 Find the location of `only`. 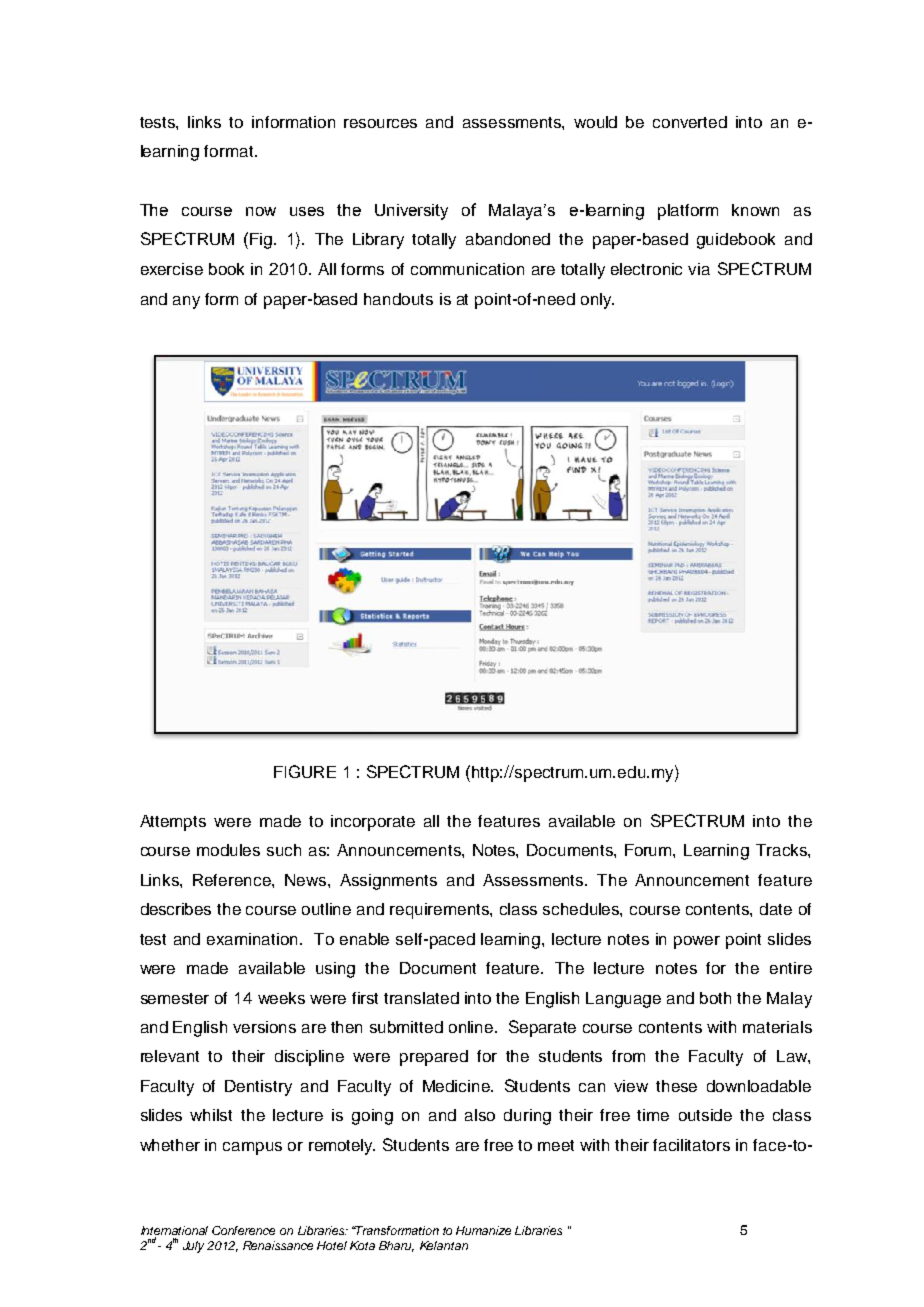

only is located at coordinates (597, 301).
